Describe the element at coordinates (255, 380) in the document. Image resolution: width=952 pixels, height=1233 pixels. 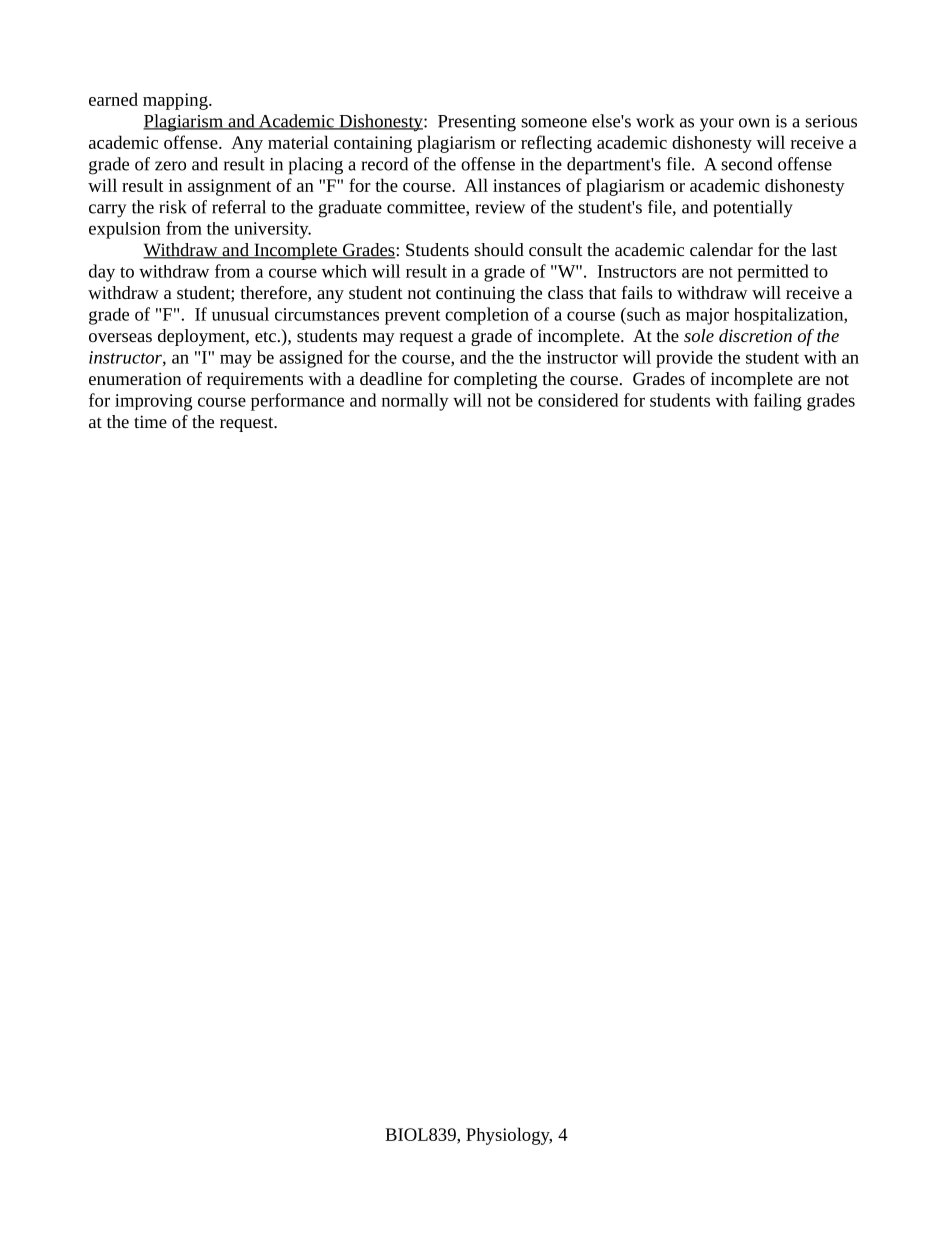
I see `requirements` at that location.
